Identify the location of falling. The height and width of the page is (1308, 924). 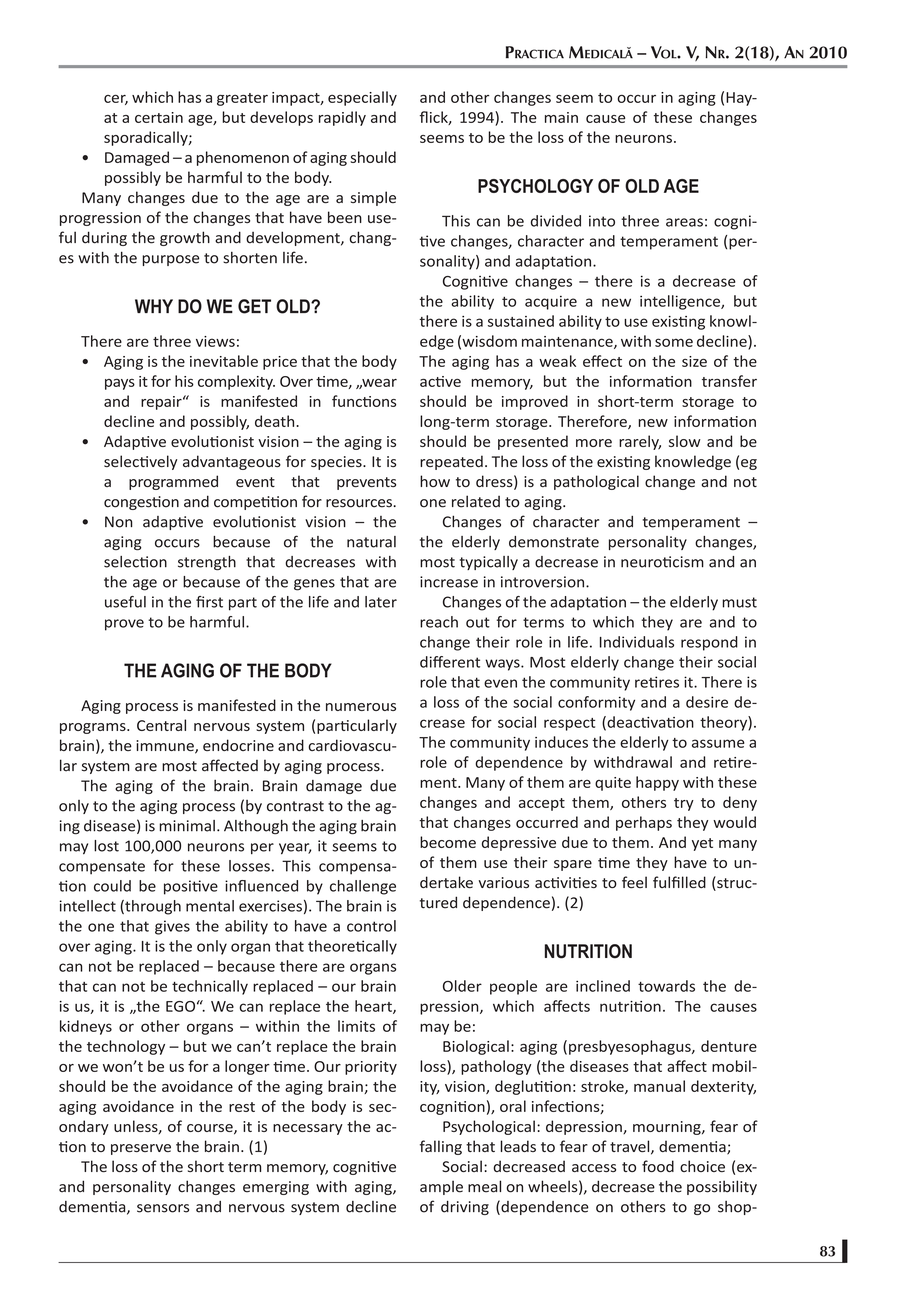
(441, 1147).
